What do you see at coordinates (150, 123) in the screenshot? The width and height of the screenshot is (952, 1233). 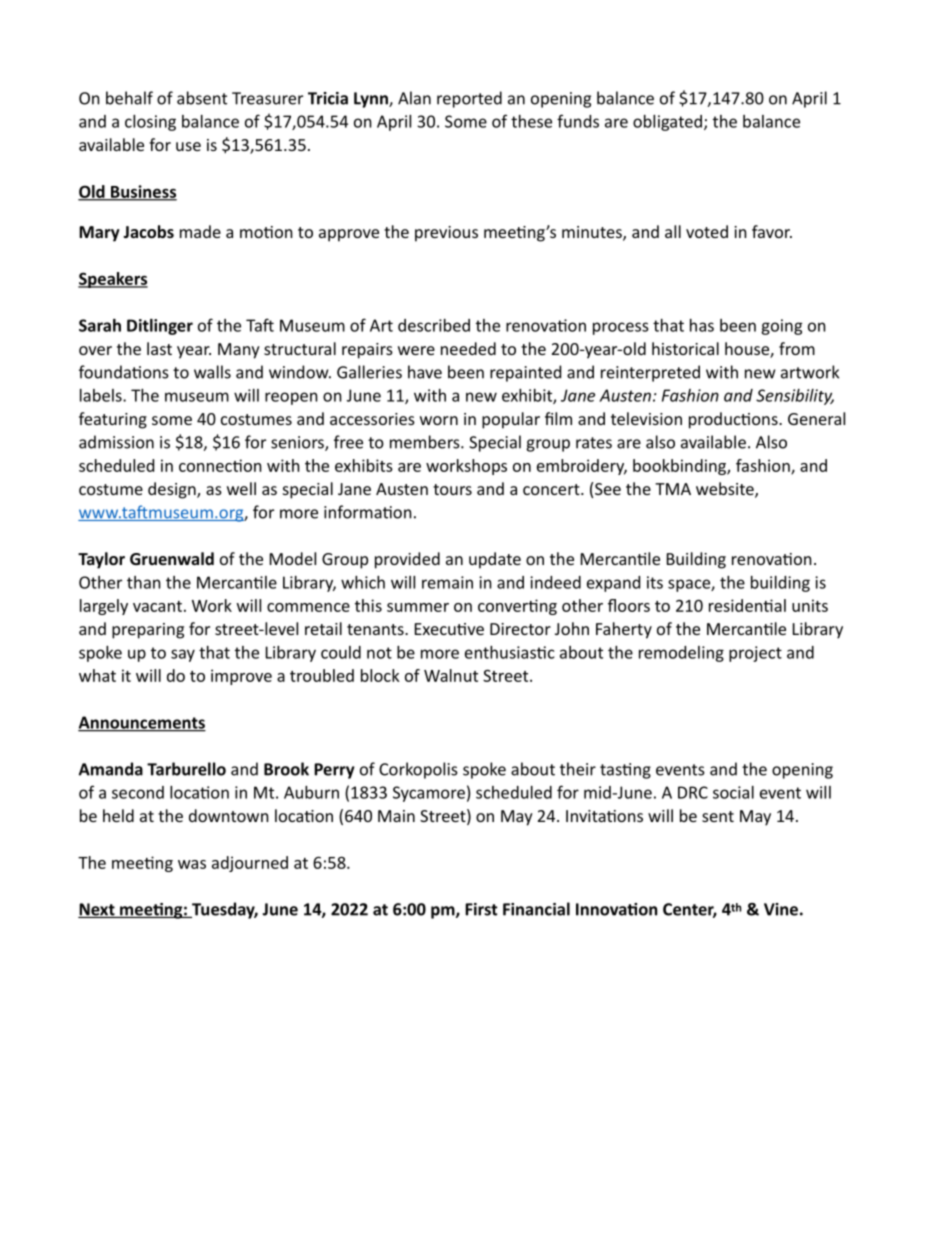 I see `closing` at bounding box center [150, 123].
